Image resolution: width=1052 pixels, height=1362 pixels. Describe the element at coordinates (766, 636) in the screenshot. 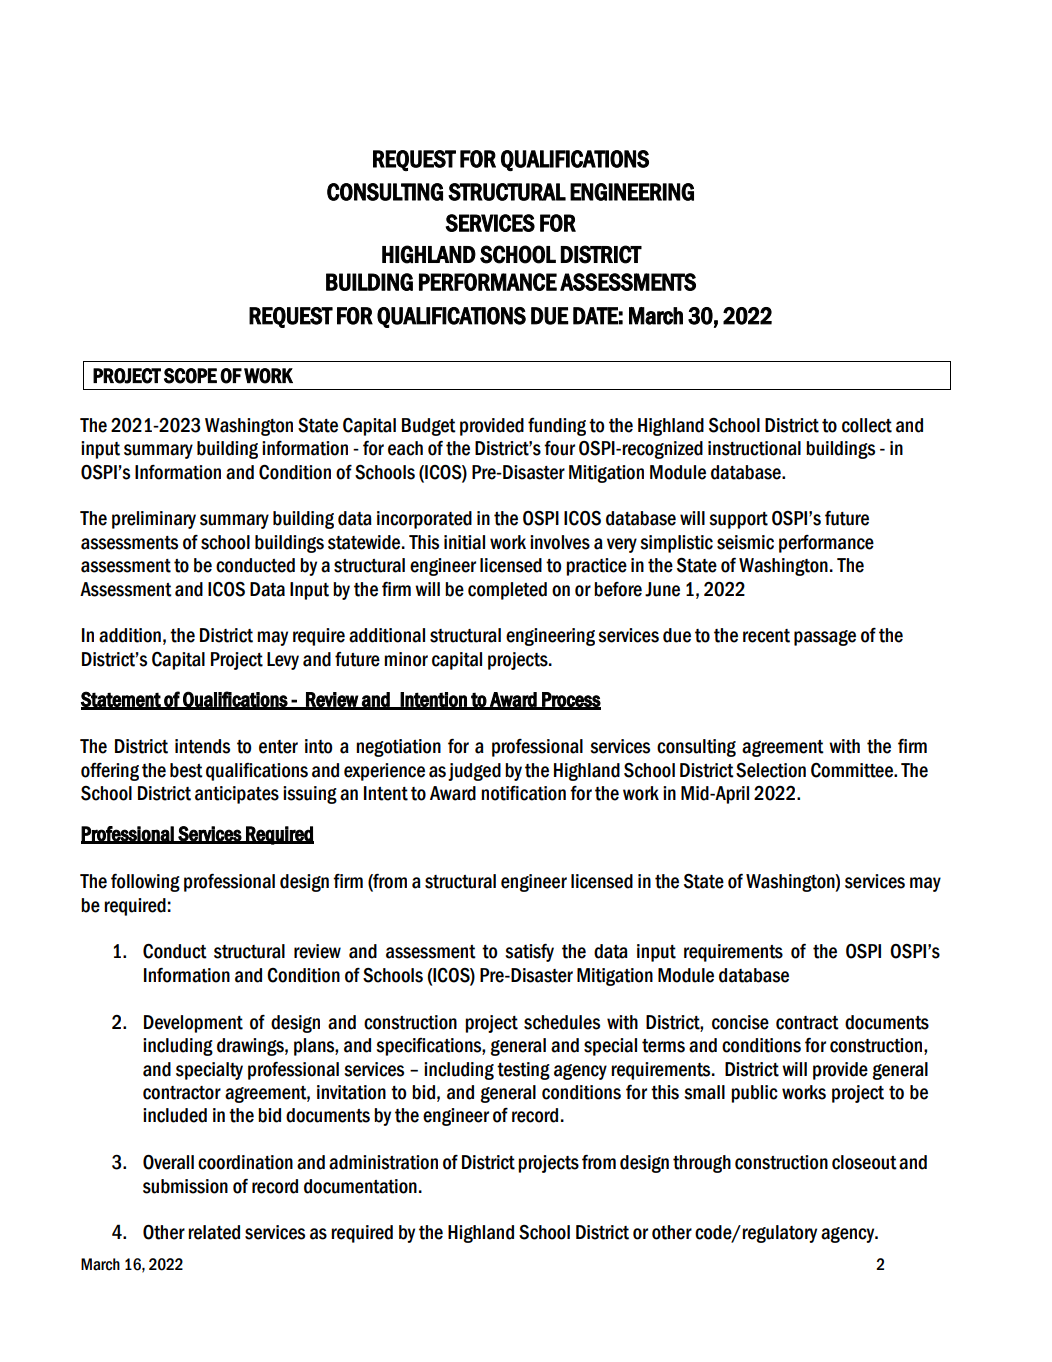

I see `recent` at that location.
